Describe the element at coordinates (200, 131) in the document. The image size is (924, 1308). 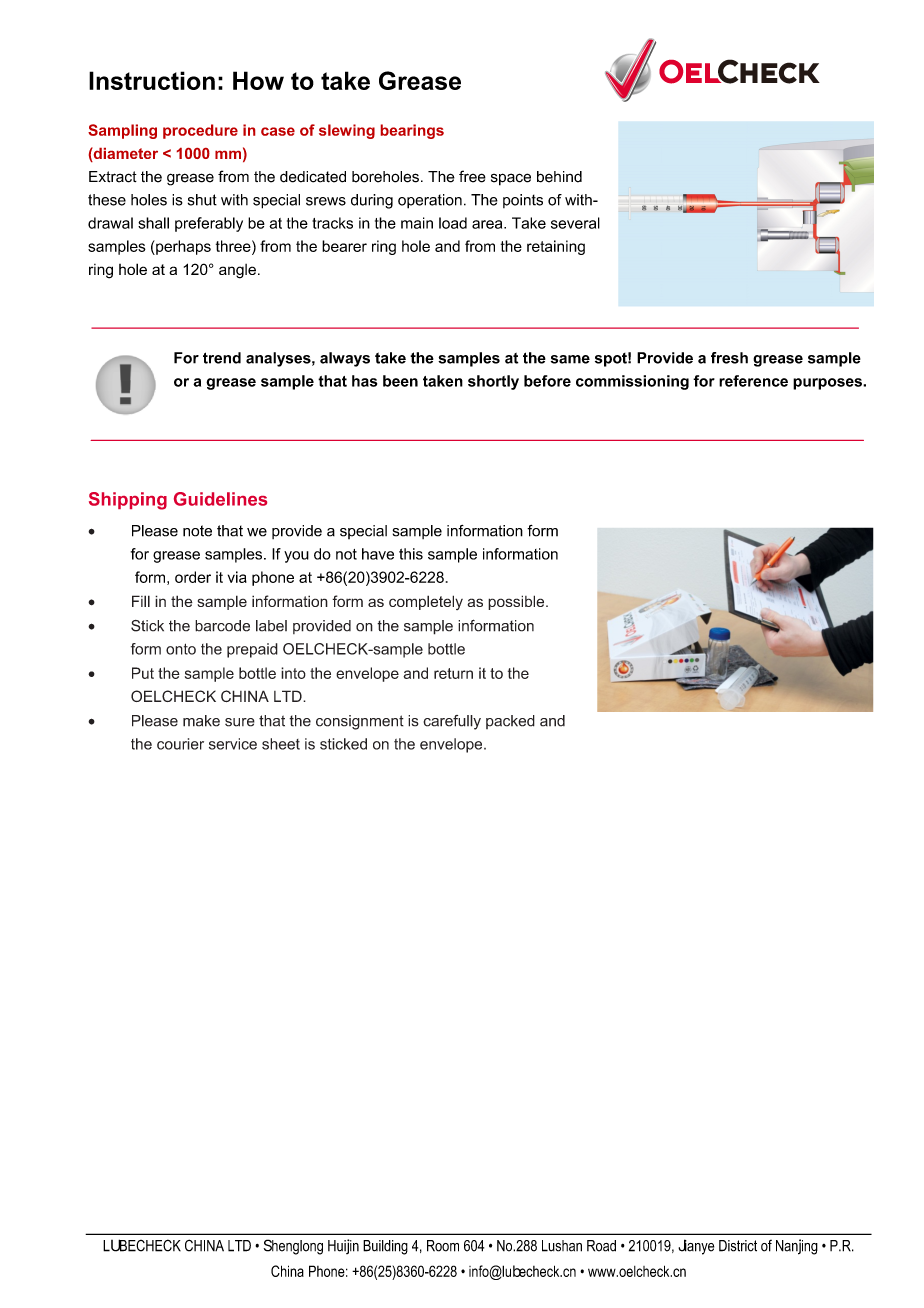
I see `procedure` at that location.
